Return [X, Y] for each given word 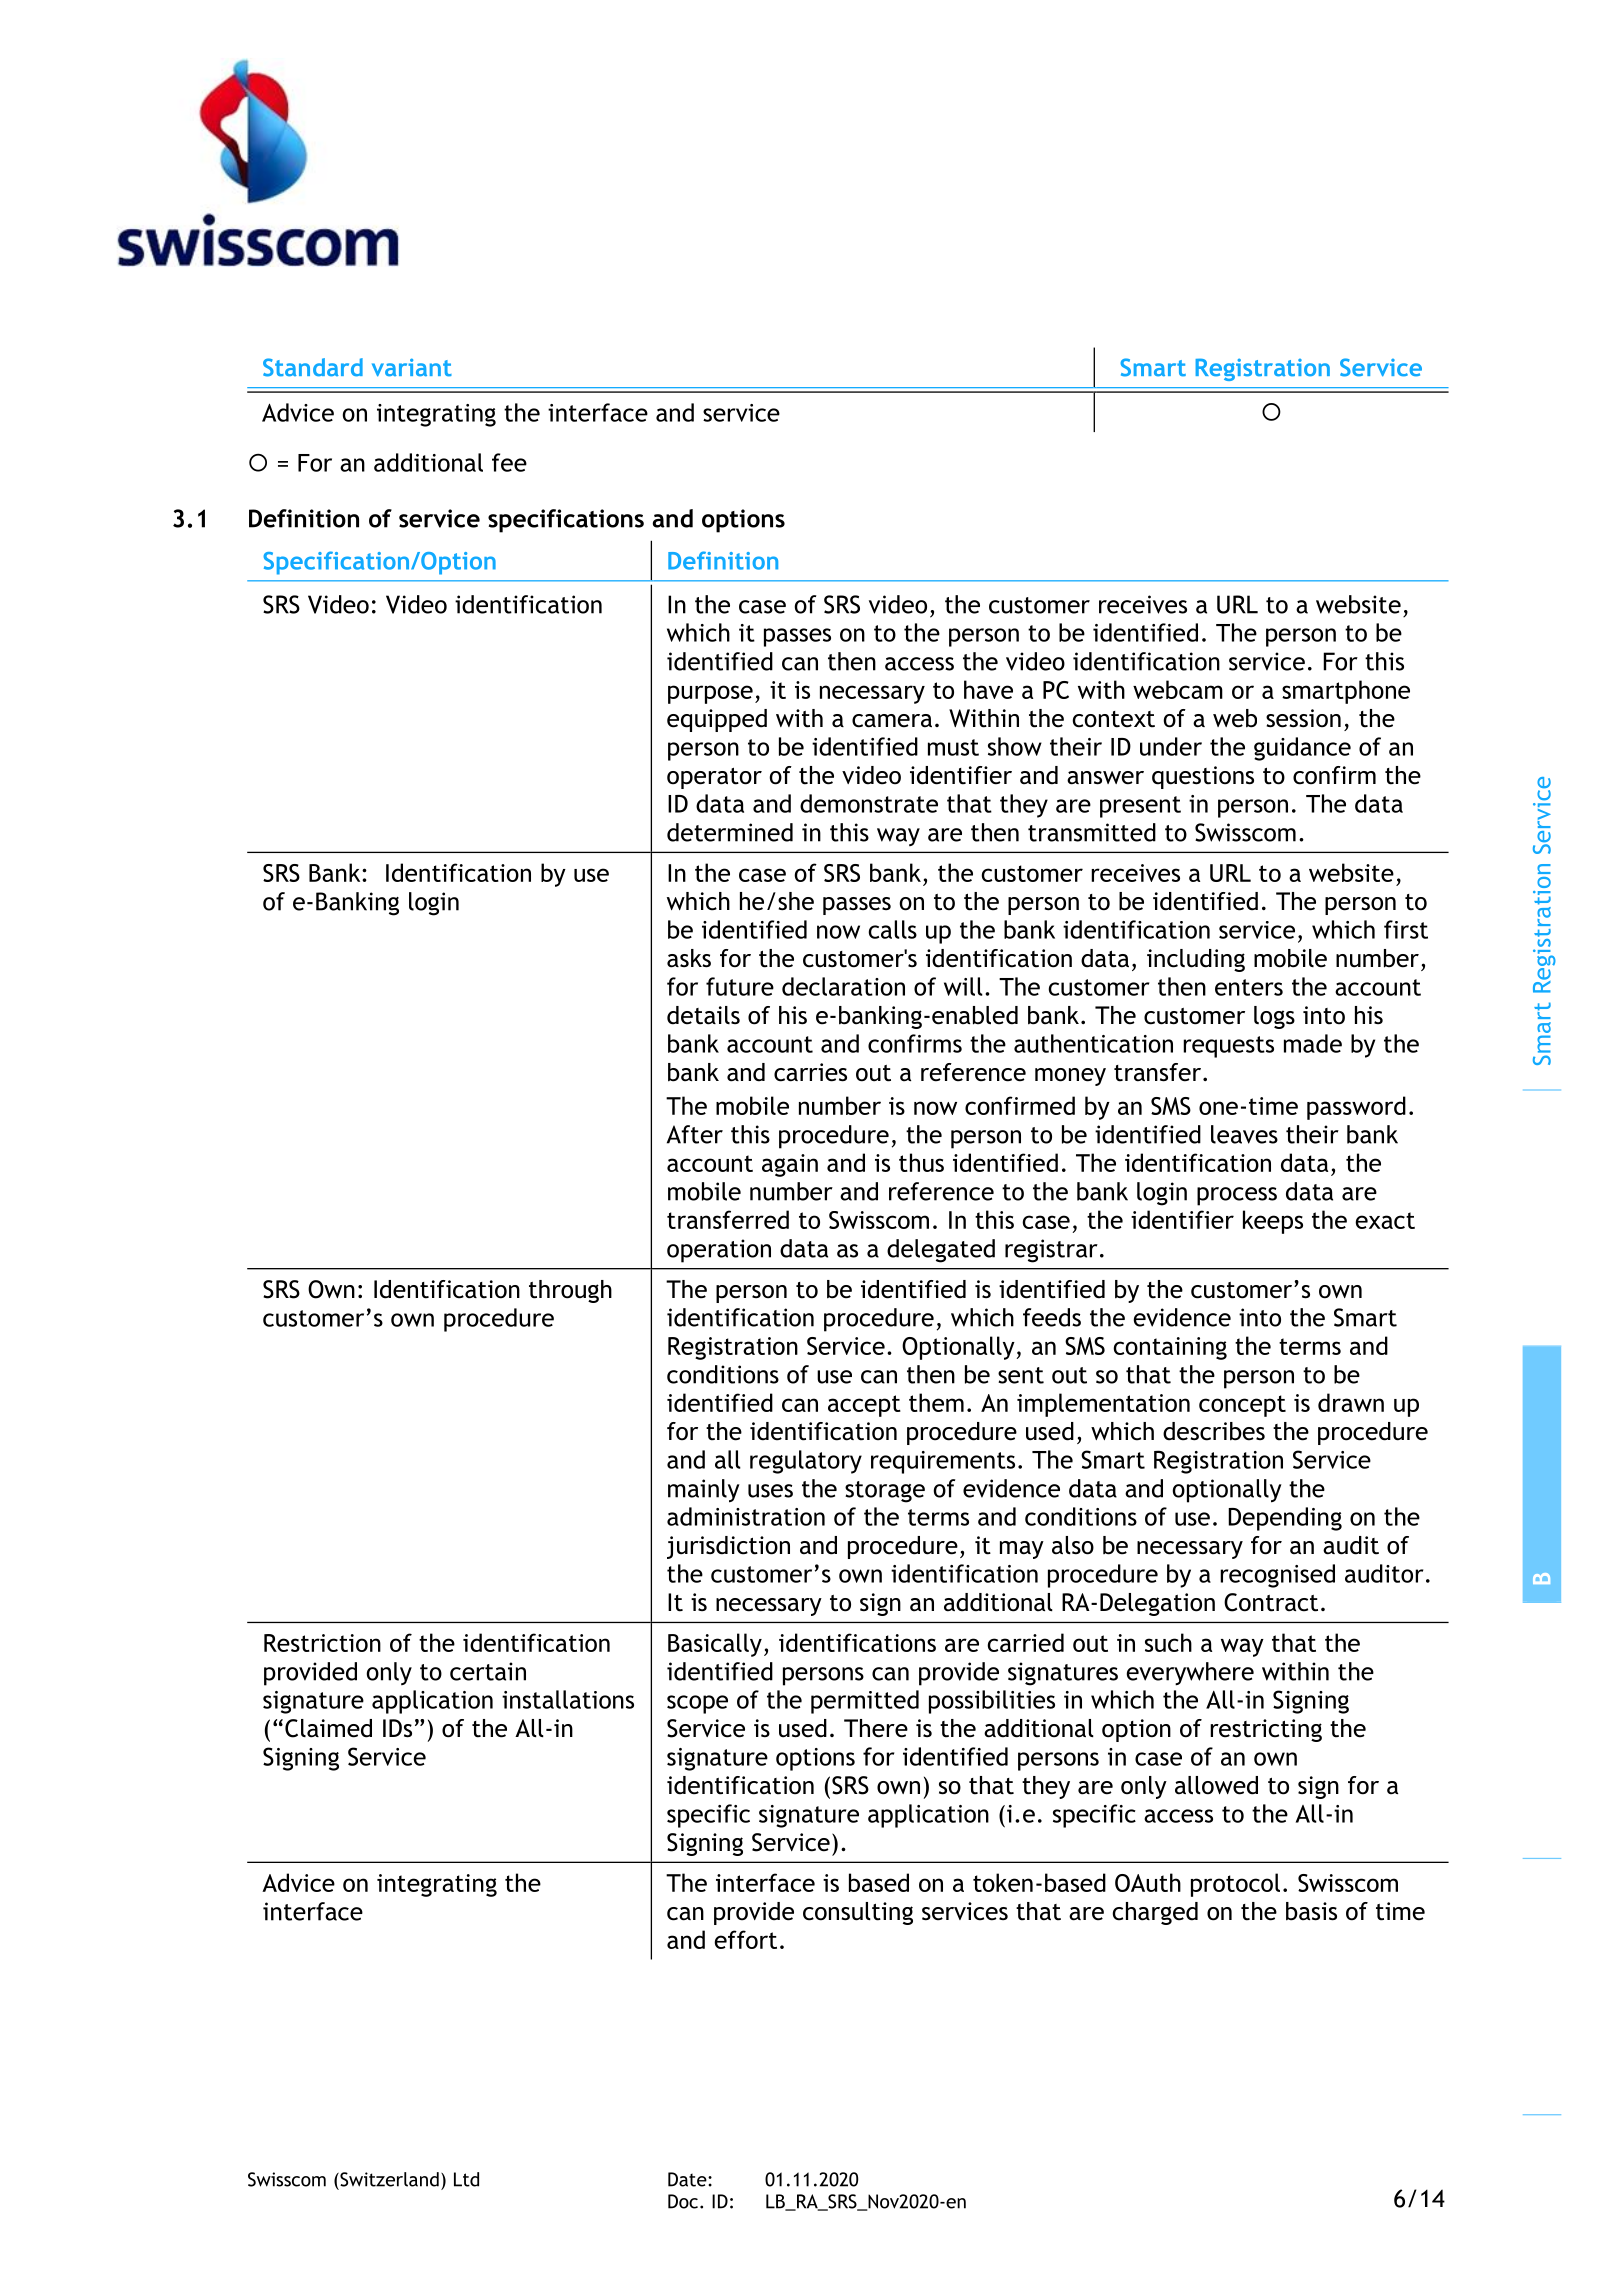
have [988, 689]
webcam [1178, 689]
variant [412, 367]
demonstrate [869, 803]
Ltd [466, 2179]
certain [488, 1671]
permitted [865, 1702]
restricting [1266, 1730]
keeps [1273, 1222]
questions [1203, 777]
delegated [941, 1251]
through [570, 1291]
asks [689, 958]
